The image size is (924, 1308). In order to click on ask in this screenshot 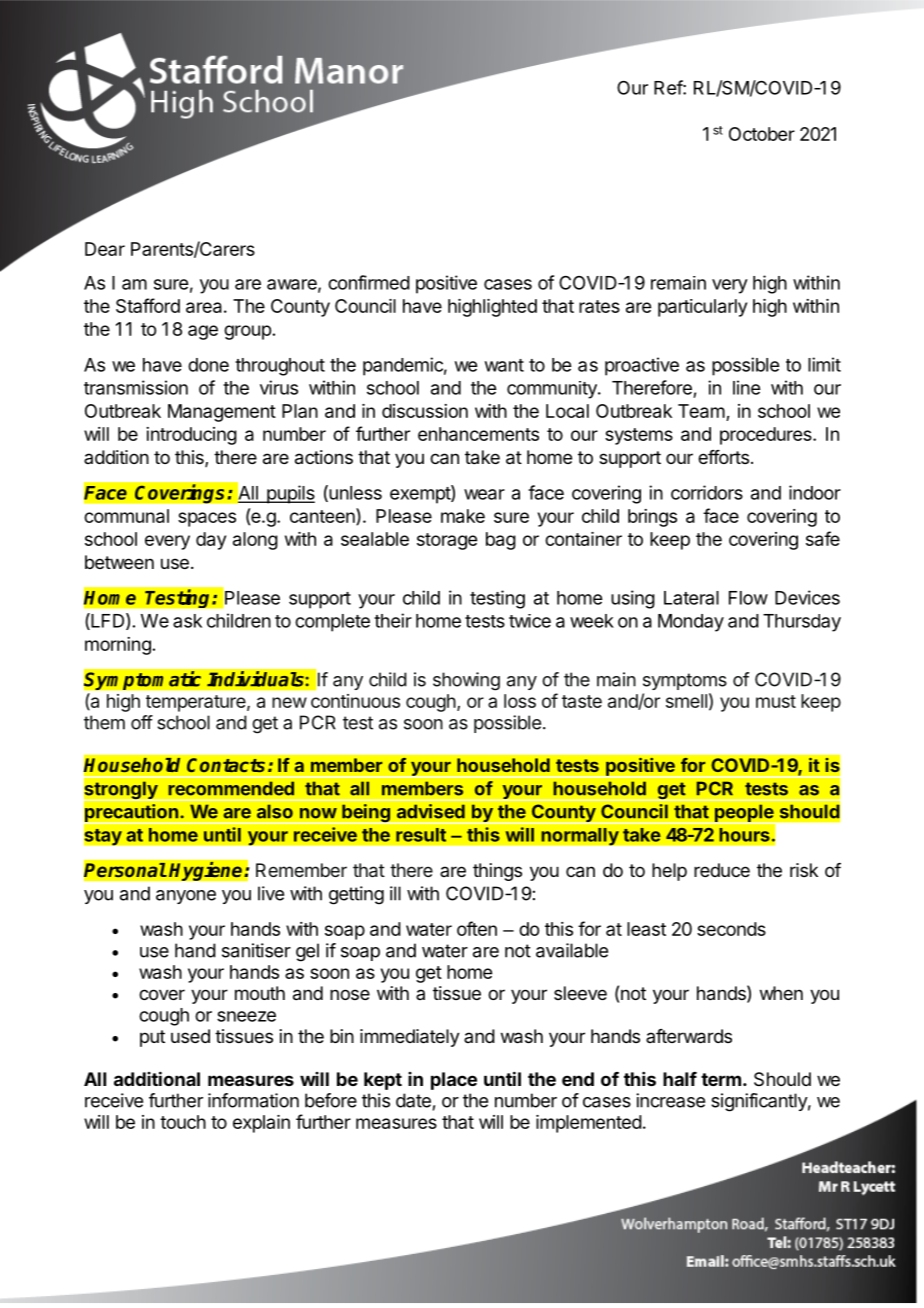, I will do `click(187, 621)`.
